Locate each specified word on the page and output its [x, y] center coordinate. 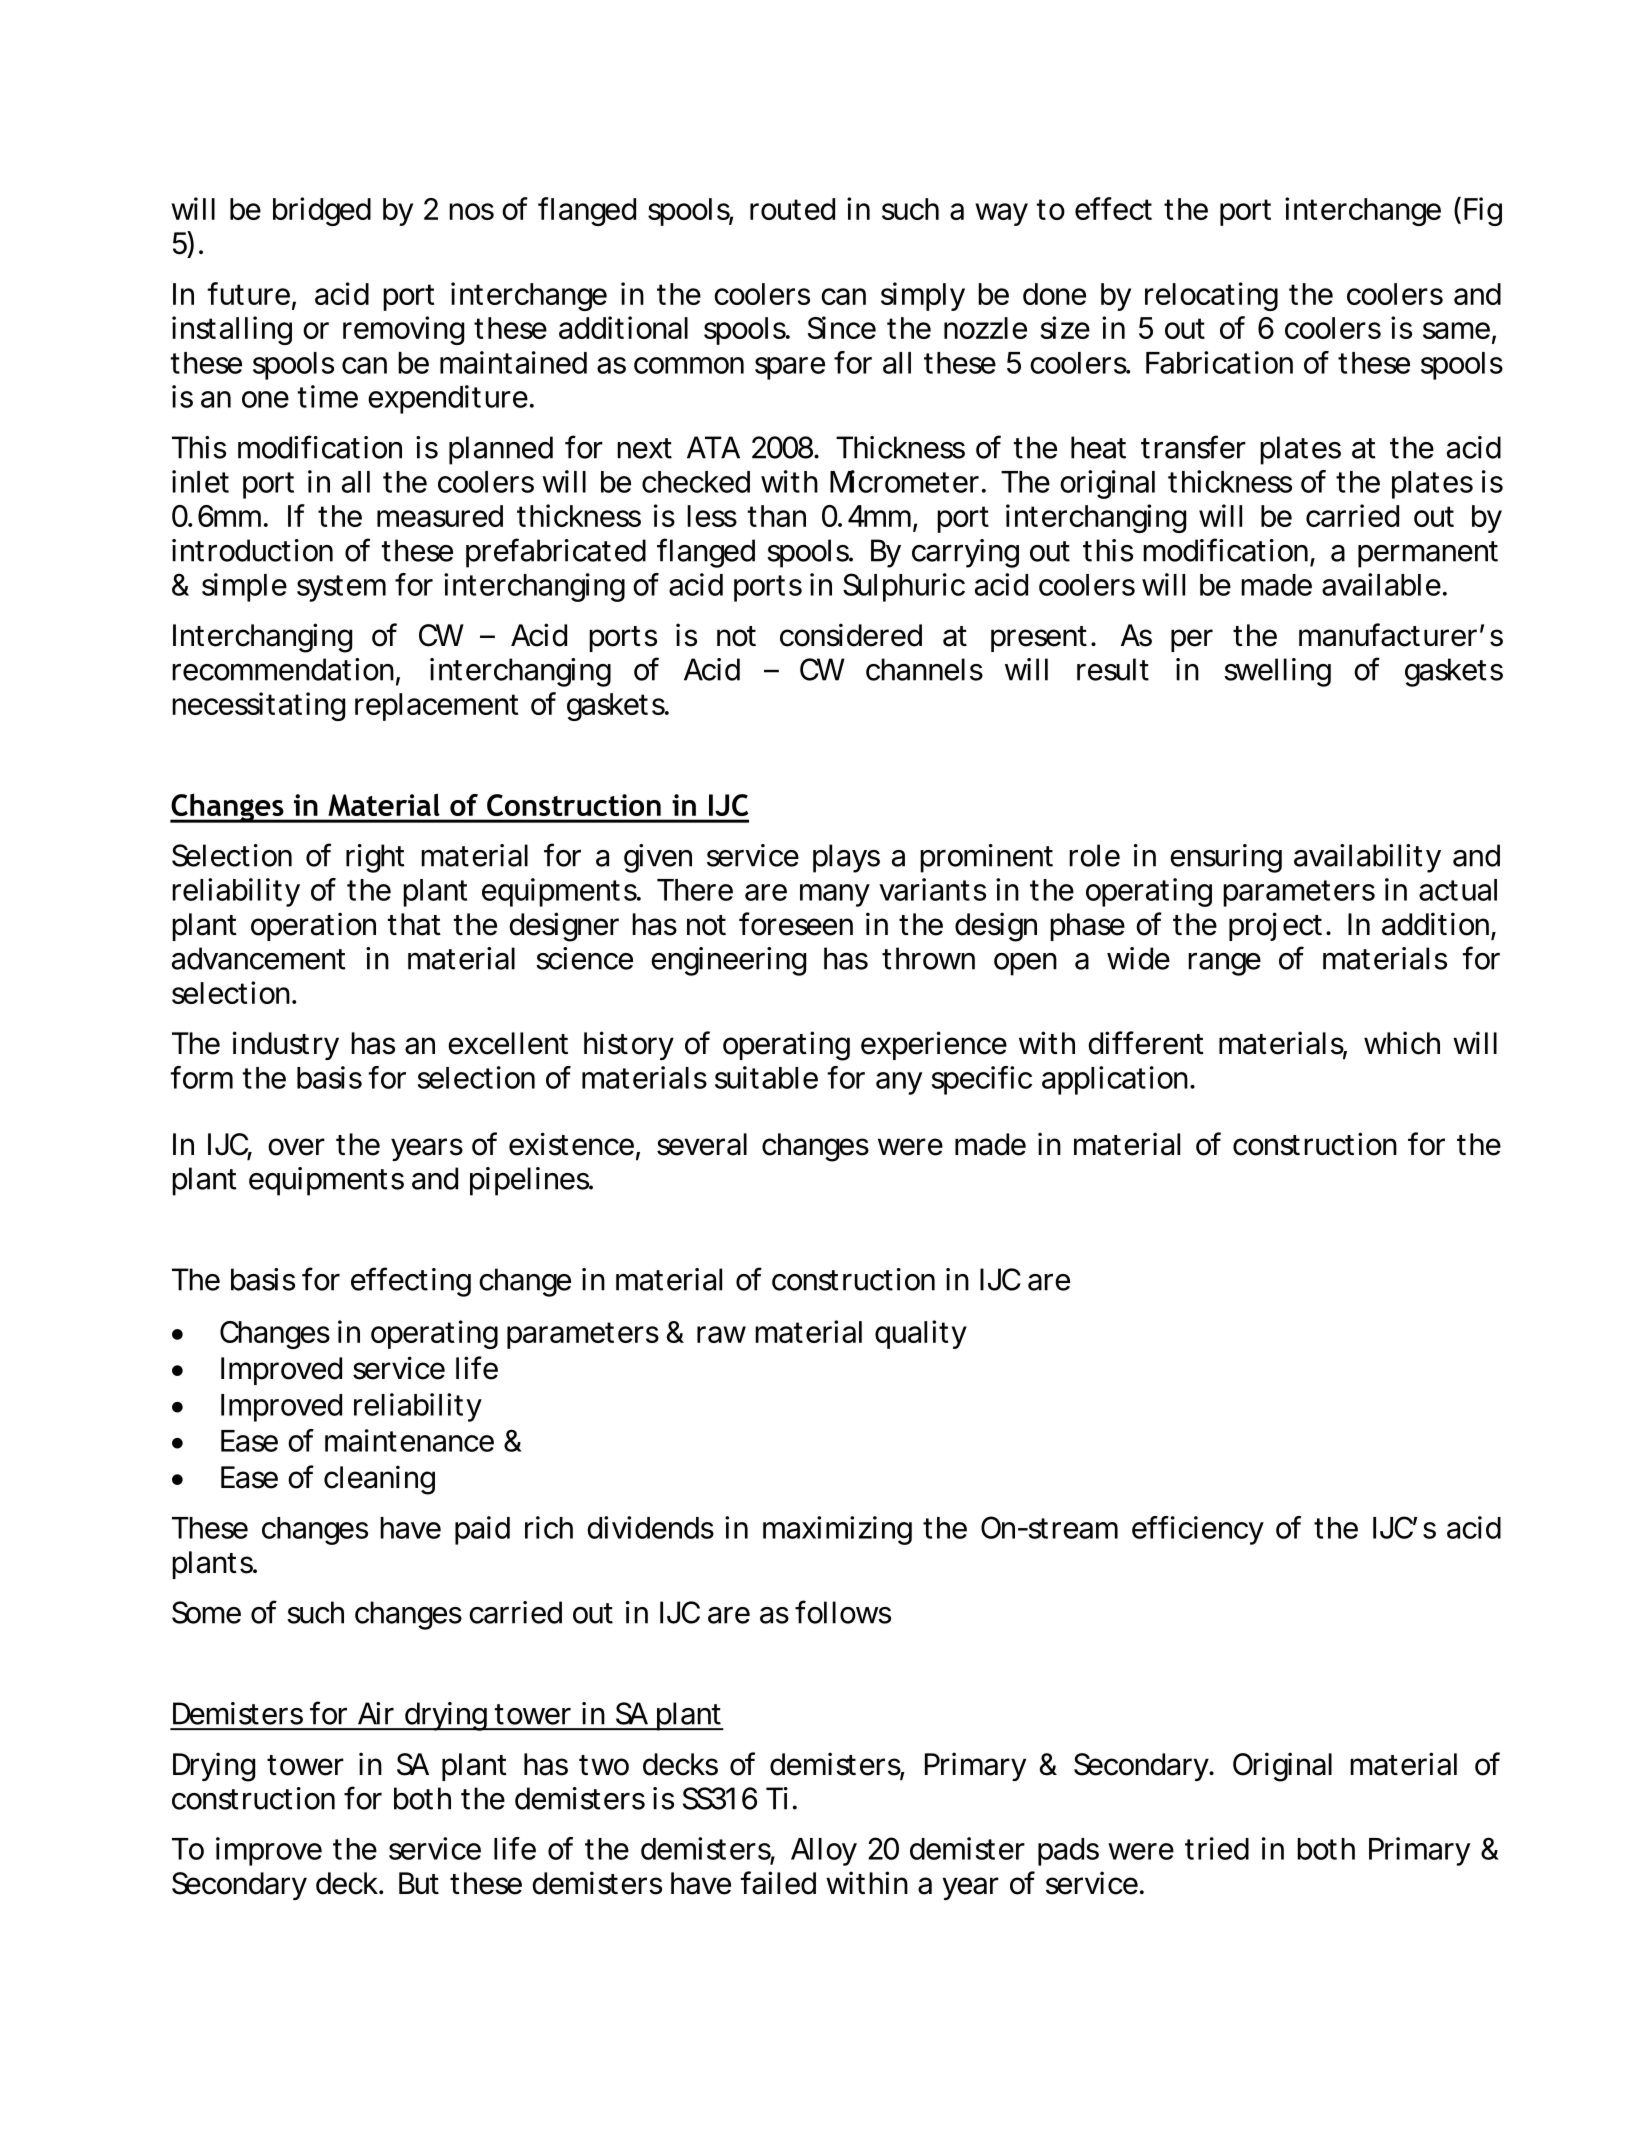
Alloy [824, 1852]
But [419, 1883]
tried [1217, 1848]
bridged [322, 211]
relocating [1211, 296]
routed [792, 209]
